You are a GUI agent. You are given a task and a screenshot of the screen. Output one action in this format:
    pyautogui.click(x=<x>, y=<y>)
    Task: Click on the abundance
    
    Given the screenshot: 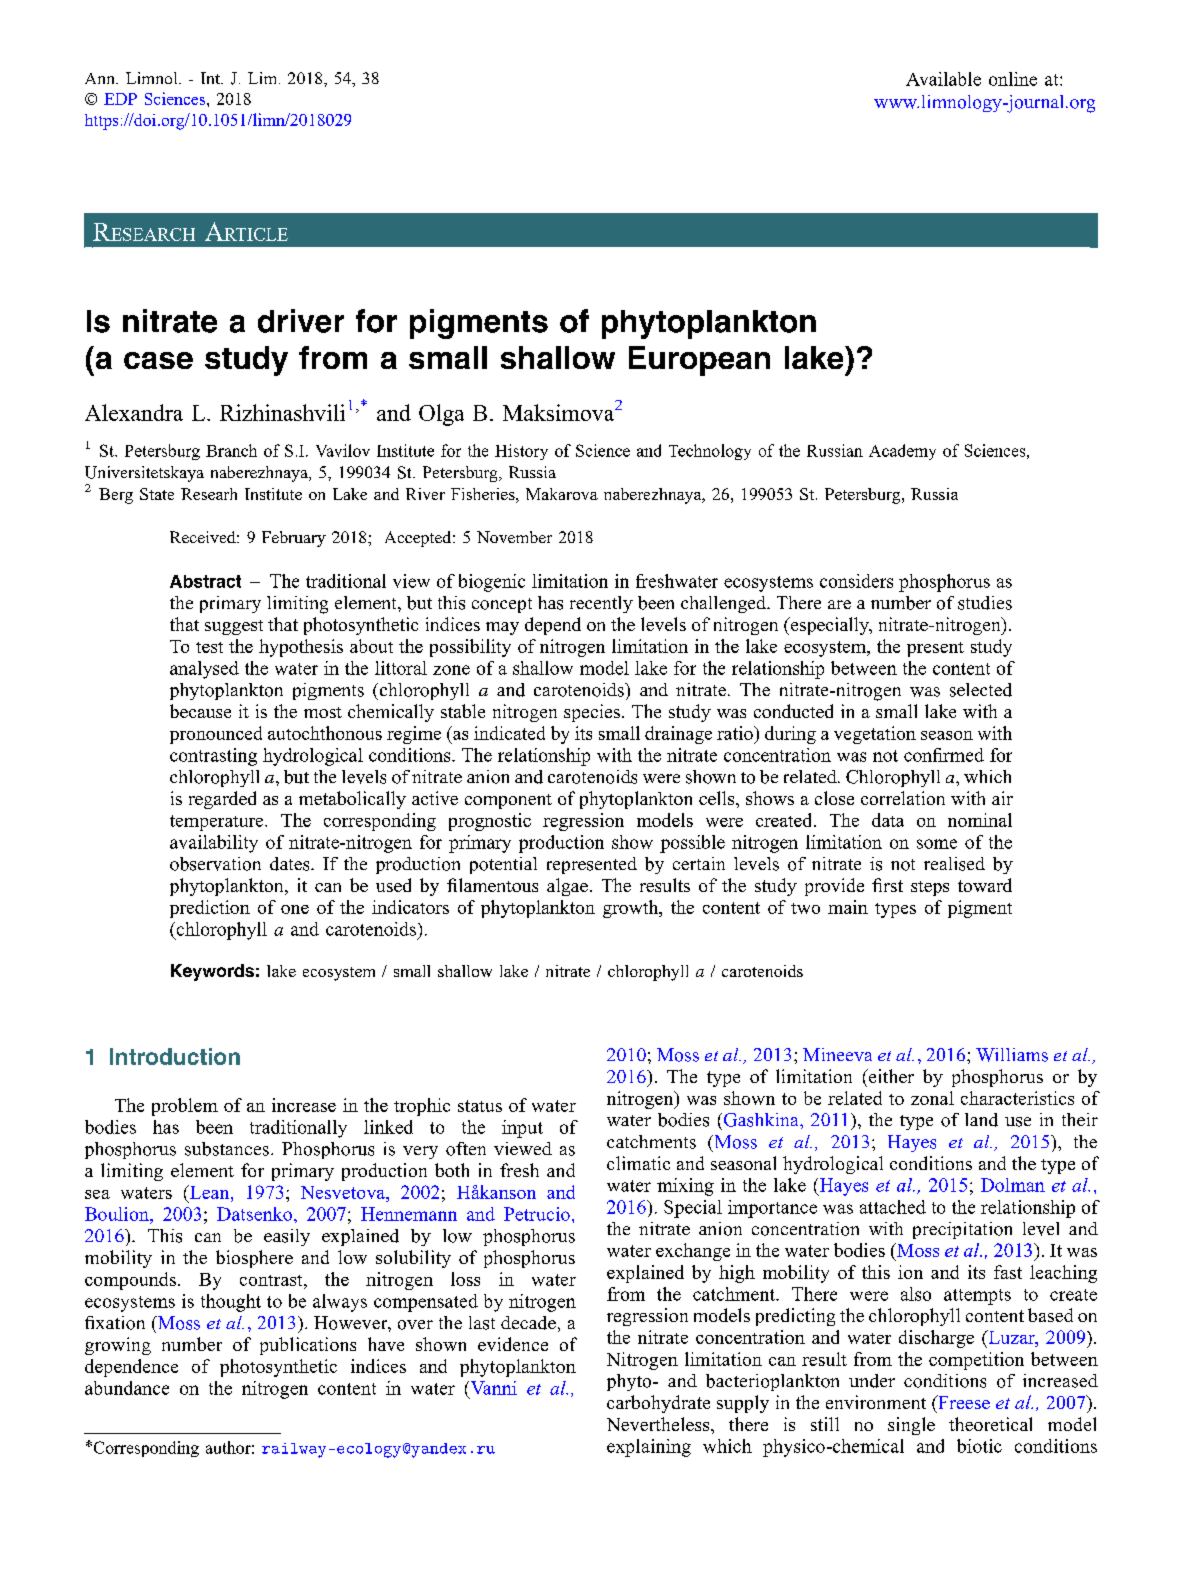 What is the action you would take?
    pyautogui.click(x=127, y=1388)
